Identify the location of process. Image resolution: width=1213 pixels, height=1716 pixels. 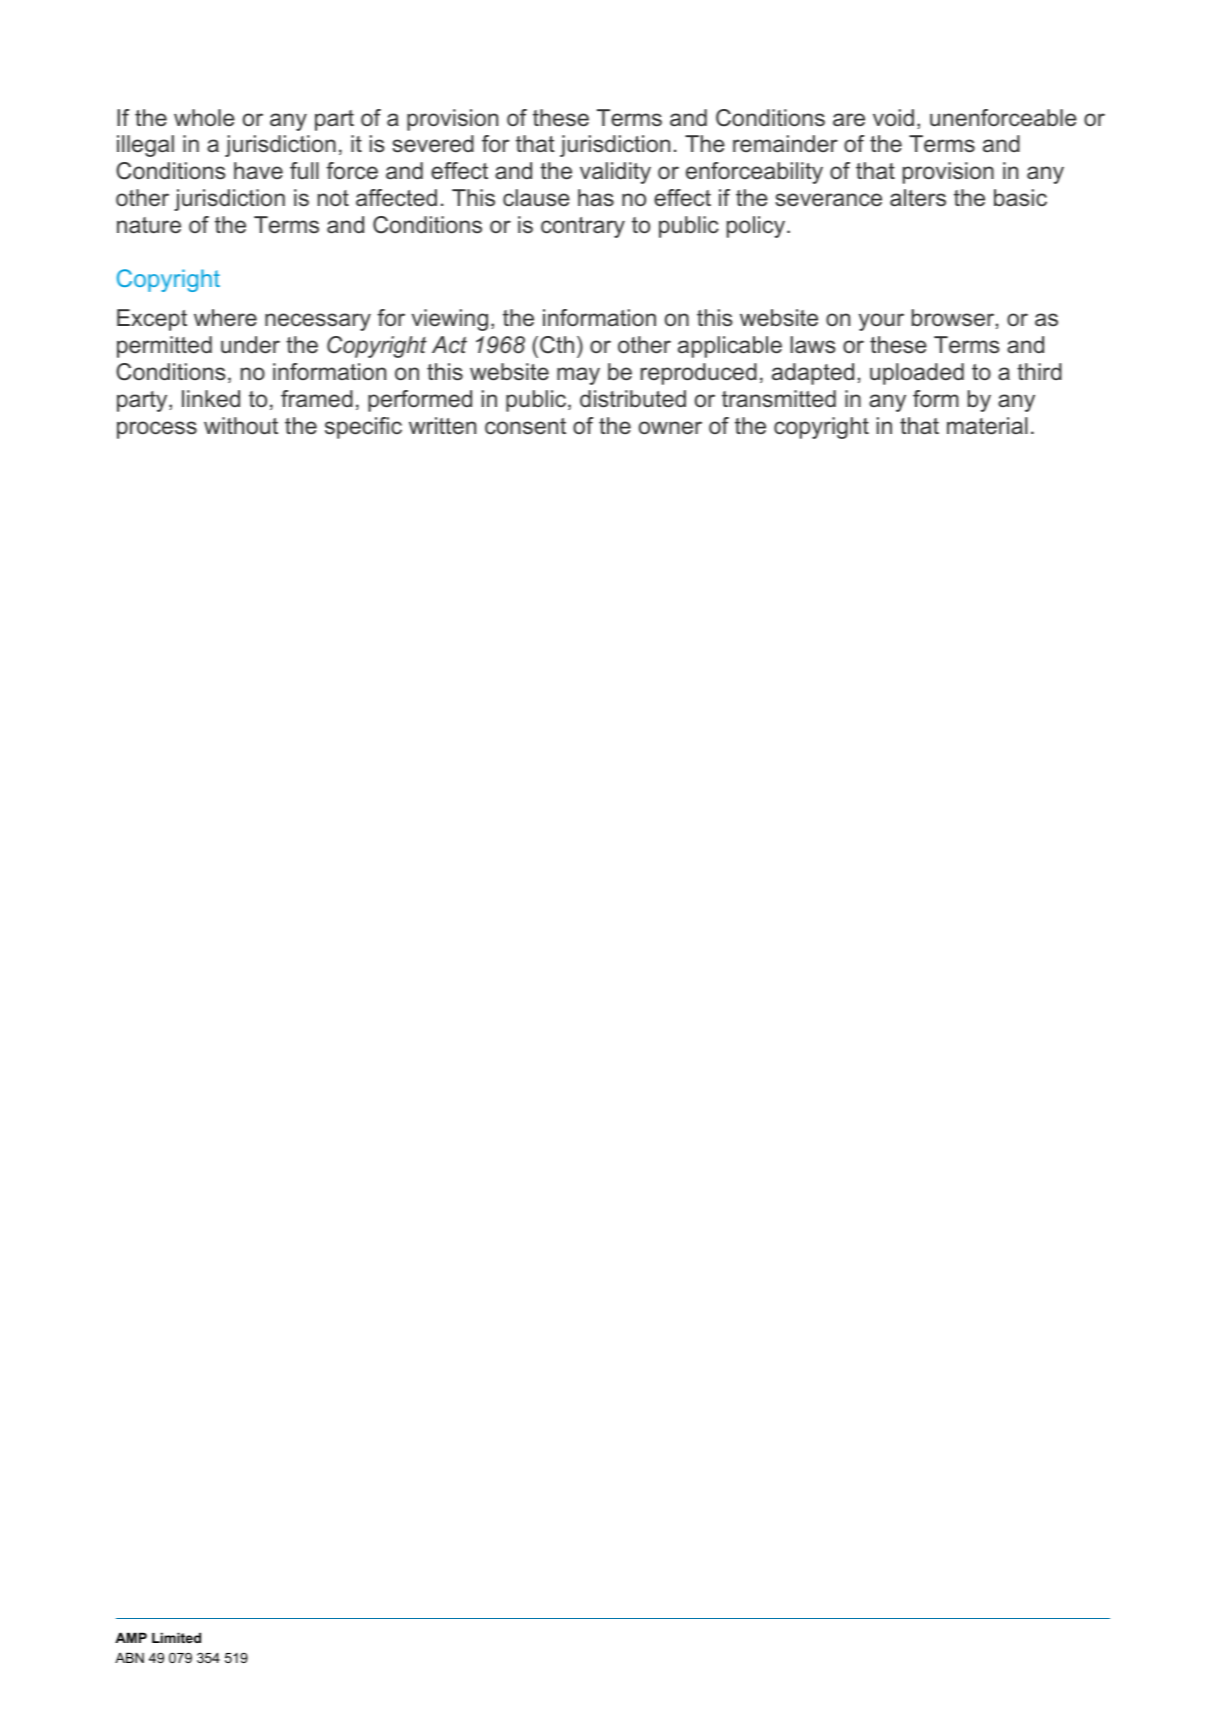
(157, 430).
